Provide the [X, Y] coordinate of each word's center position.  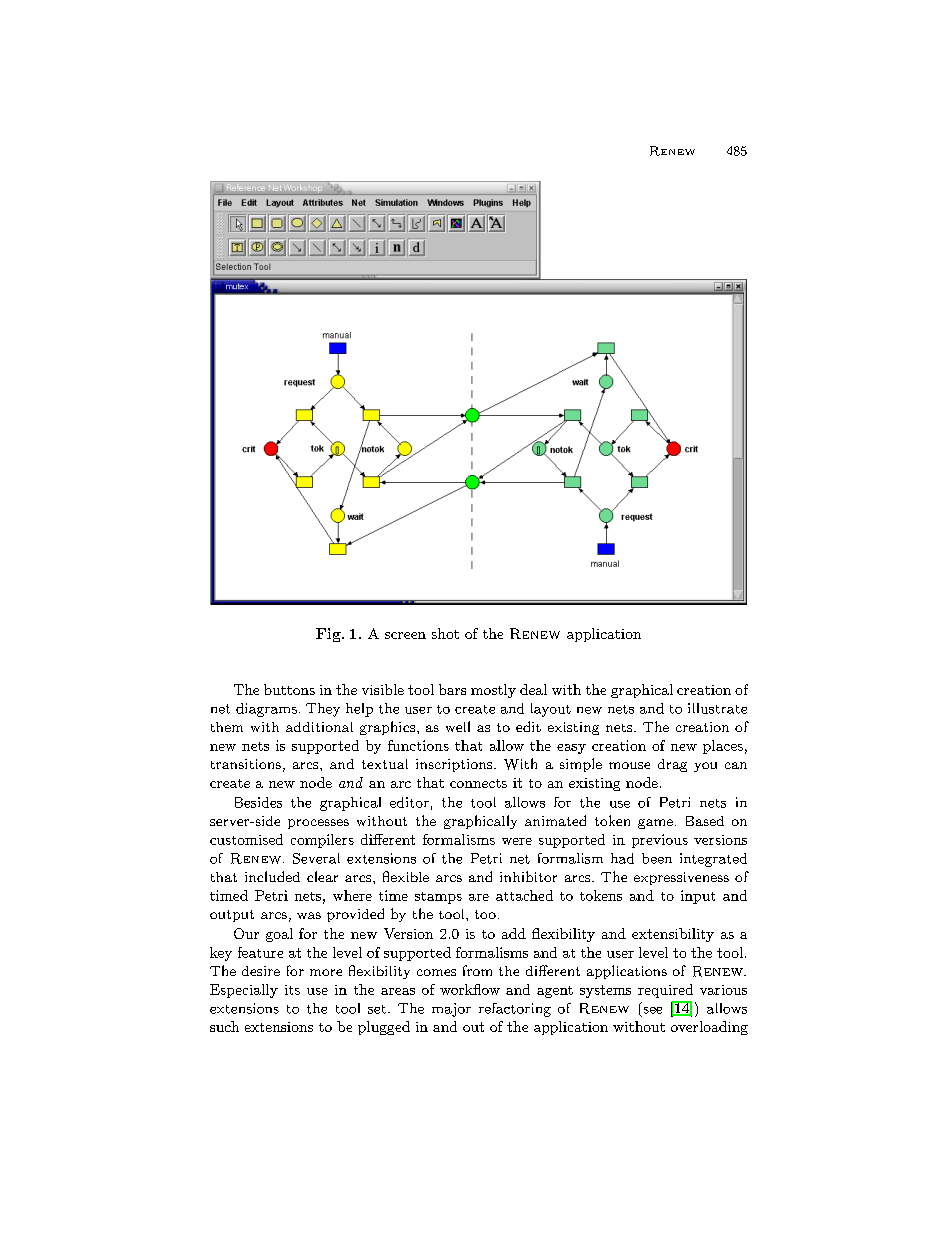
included [272, 876]
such [224, 1026]
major [451, 1010]
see [653, 1010]
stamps [438, 898]
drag [672, 765]
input [698, 897]
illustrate [717, 708]
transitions [246, 764]
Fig [329, 635]
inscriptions [455, 765]
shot [445, 633]
